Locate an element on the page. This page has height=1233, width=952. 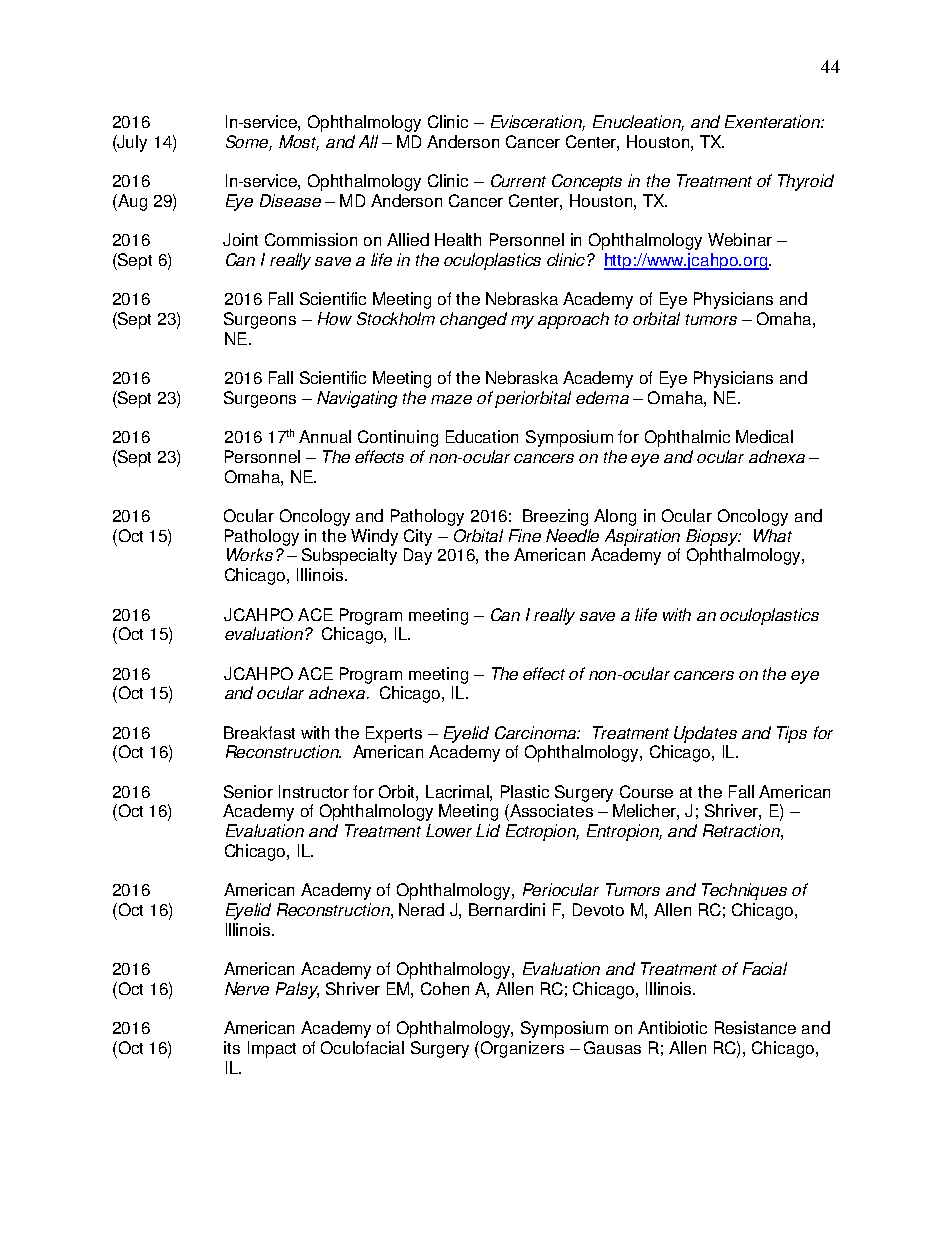
Some is located at coordinates (249, 143).
